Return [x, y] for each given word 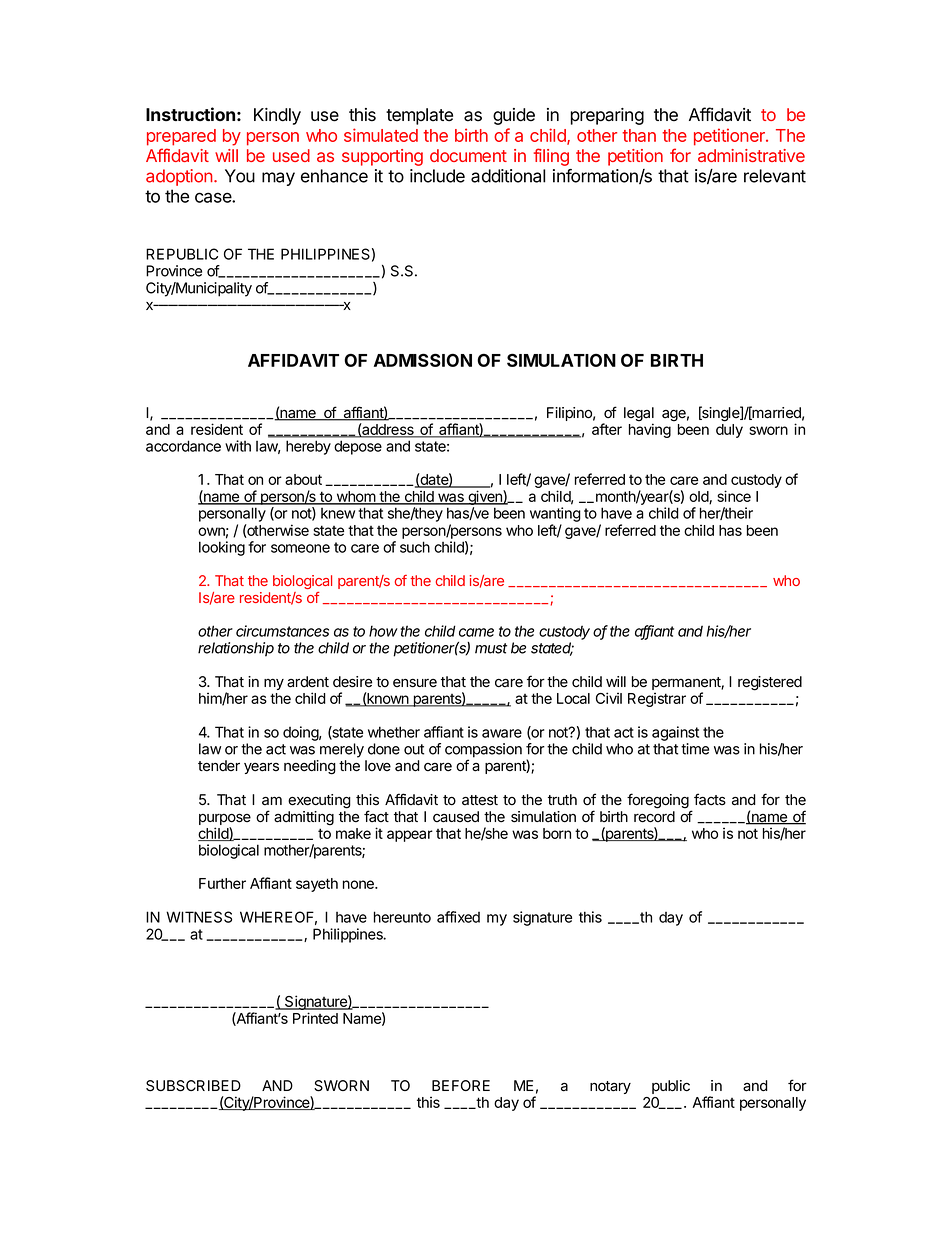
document [468, 155]
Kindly [277, 116]
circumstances [282, 631]
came [476, 632]
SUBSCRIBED [193, 1086]
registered [770, 683]
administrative [751, 155]
